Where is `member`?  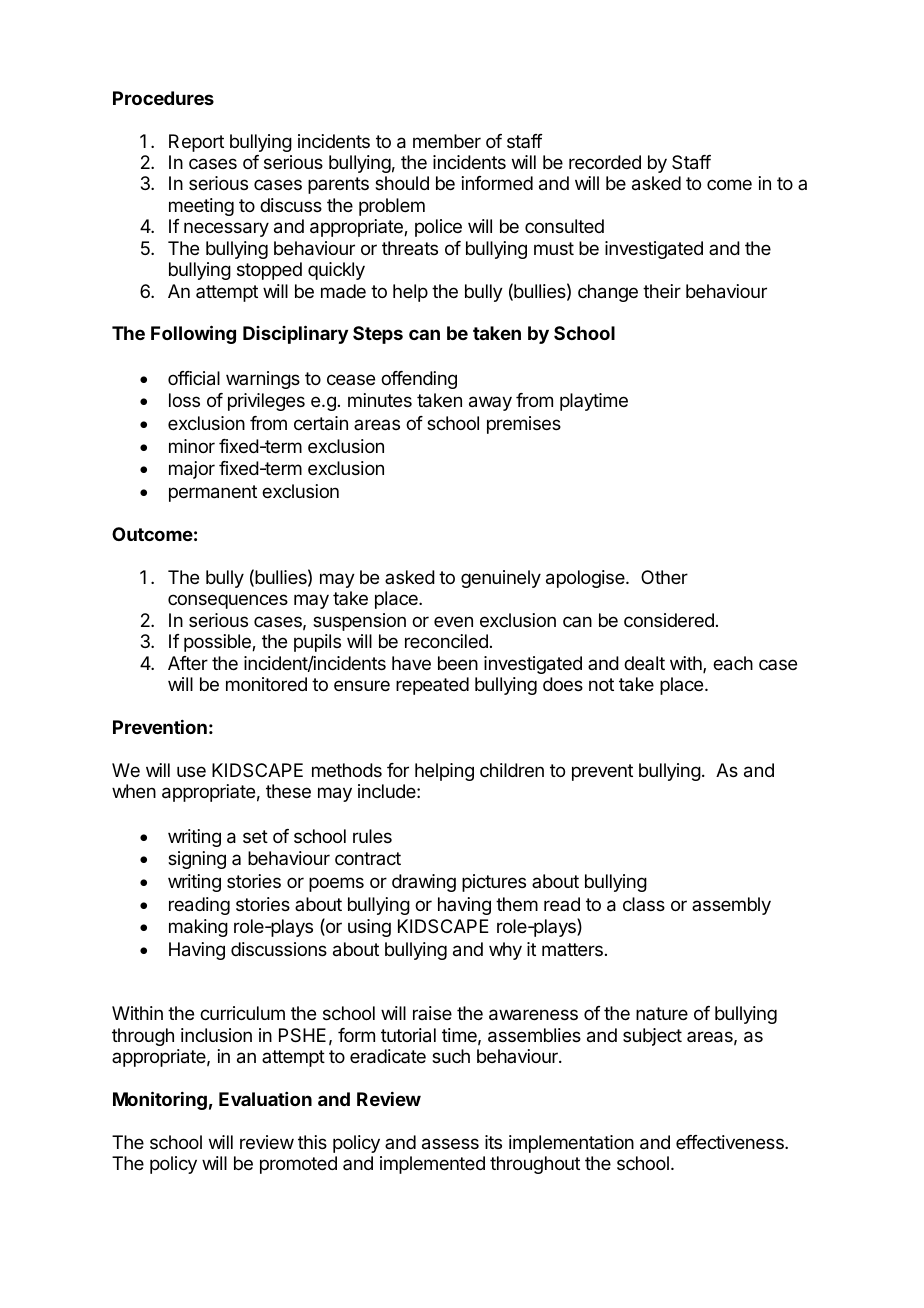 member is located at coordinates (447, 141).
